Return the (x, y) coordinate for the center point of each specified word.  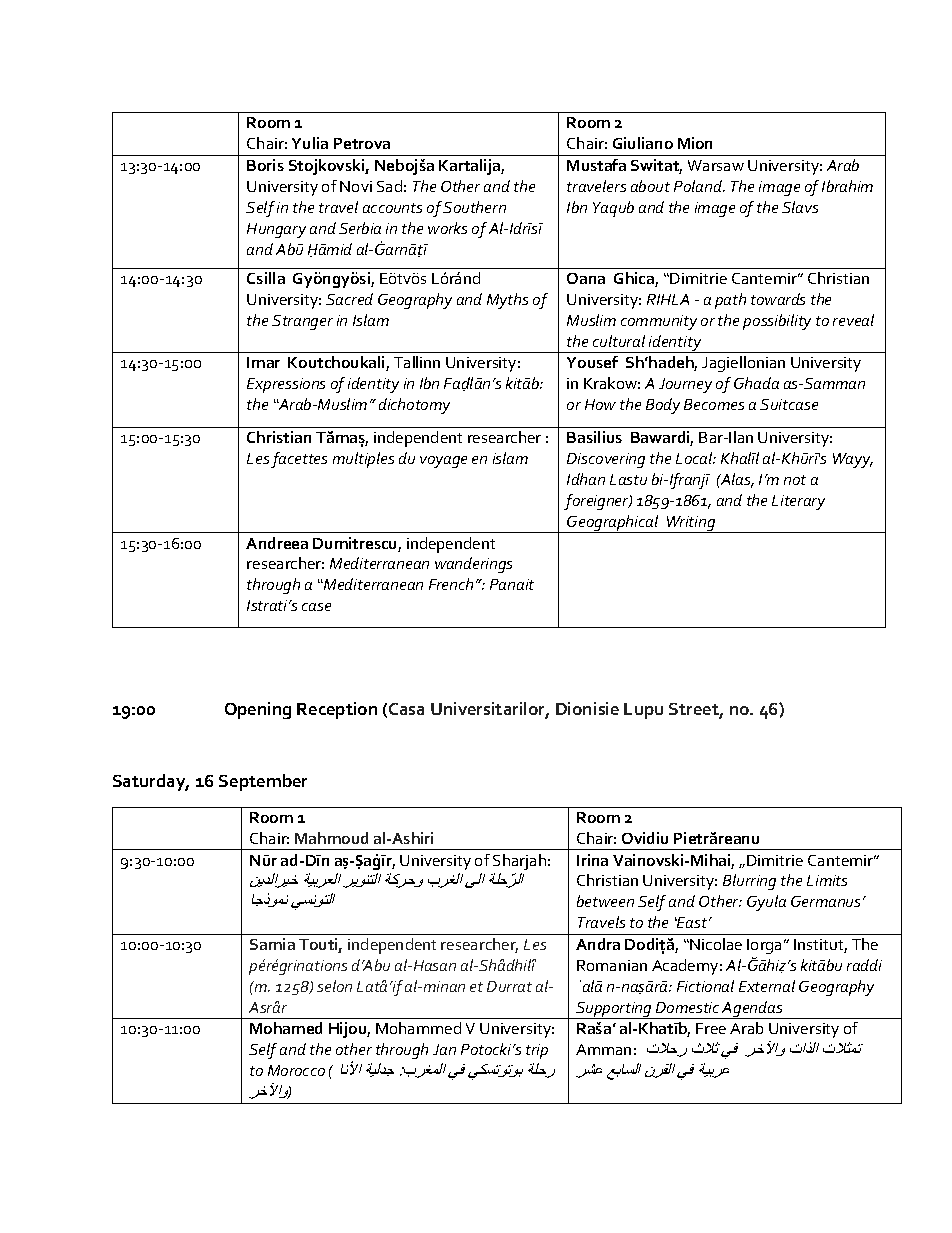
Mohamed (286, 1028)
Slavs (800, 207)
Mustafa (596, 165)
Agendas (753, 1010)
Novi (356, 186)
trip (537, 1051)
